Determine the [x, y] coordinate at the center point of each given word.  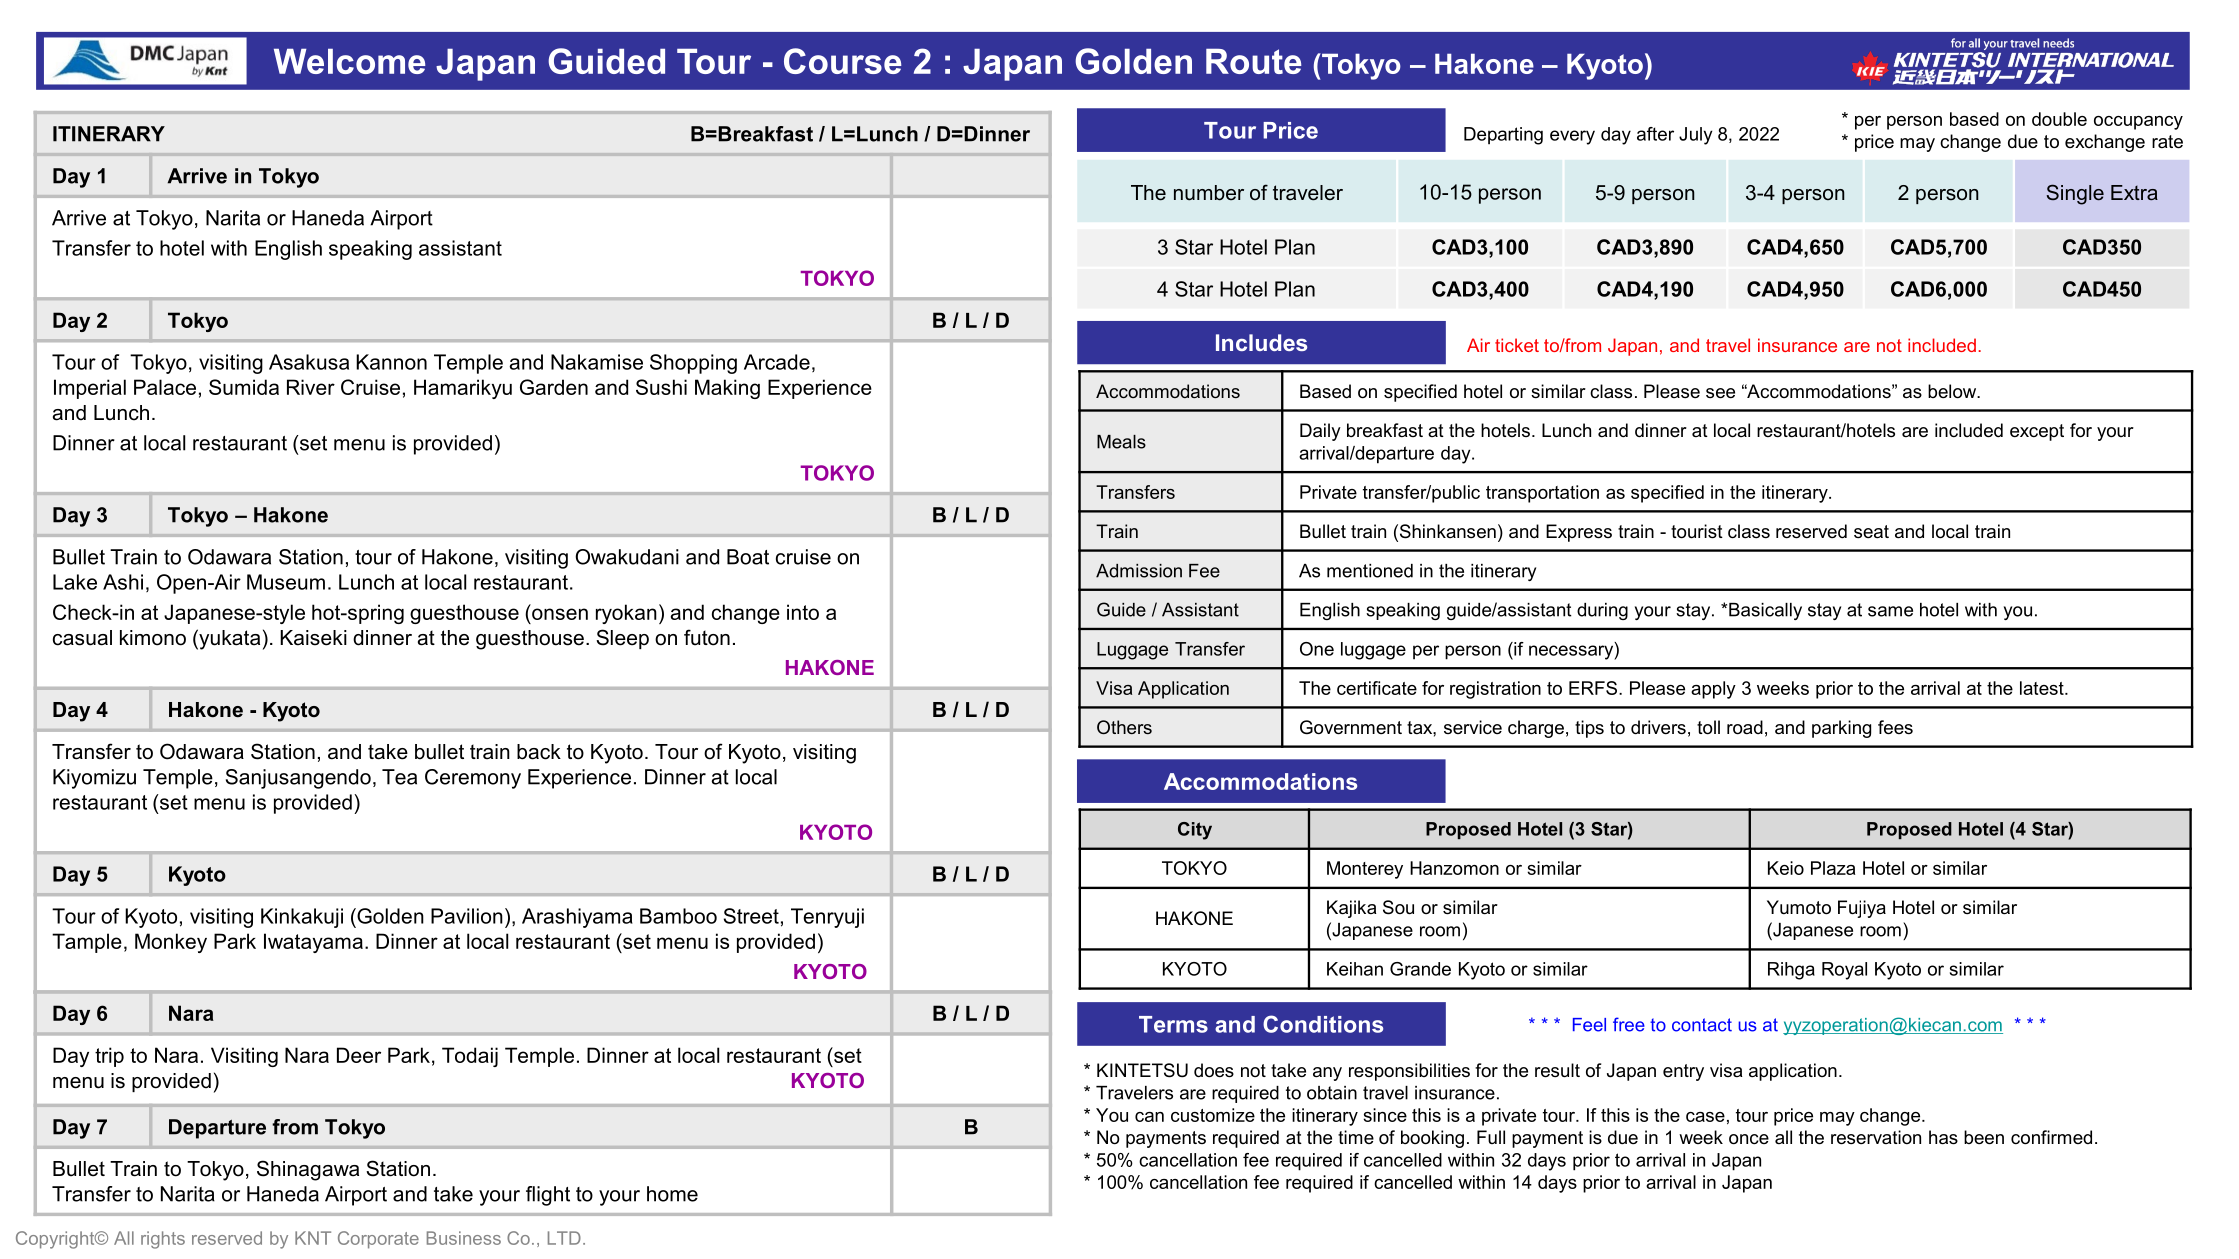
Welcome [349, 61]
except [2037, 432]
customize [1213, 1115]
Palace [165, 387]
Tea [399, 777]
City [1195, 831]
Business [464, 1238]
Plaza [1833, 868]
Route [1253, 61]
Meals [1121, 442]
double [2059, 119]
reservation [1876, 1137]
